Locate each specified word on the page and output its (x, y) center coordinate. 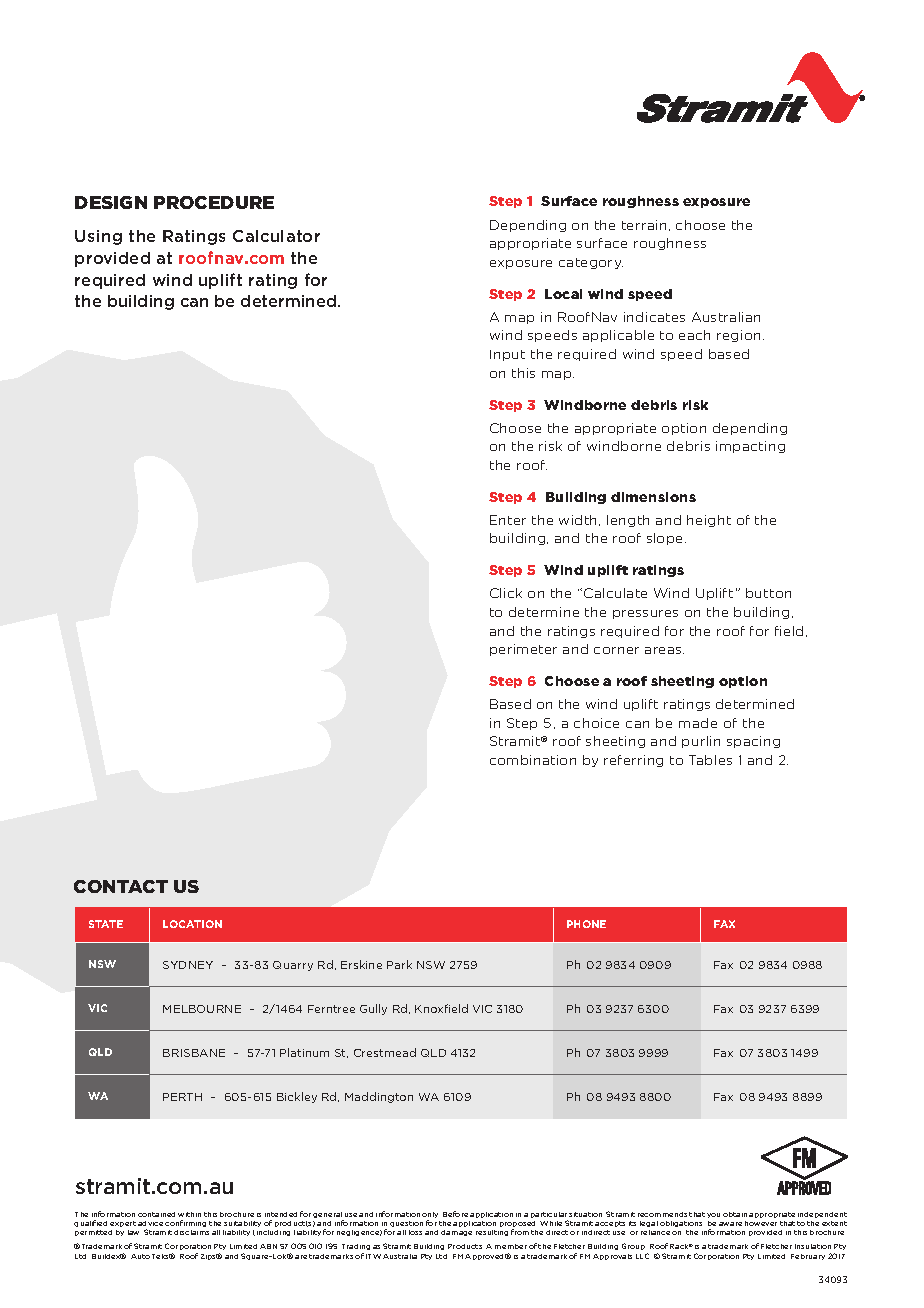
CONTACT (121, 886)
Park (399, 964)
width (579, 520)
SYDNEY (188, 965)
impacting (750, 447)
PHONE (586, 924)
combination (533, 760)
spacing (753, 742)
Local (563, 294)
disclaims (191, 1232)
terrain (644, 225)
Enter (508, 520)
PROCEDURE (214, 202)
